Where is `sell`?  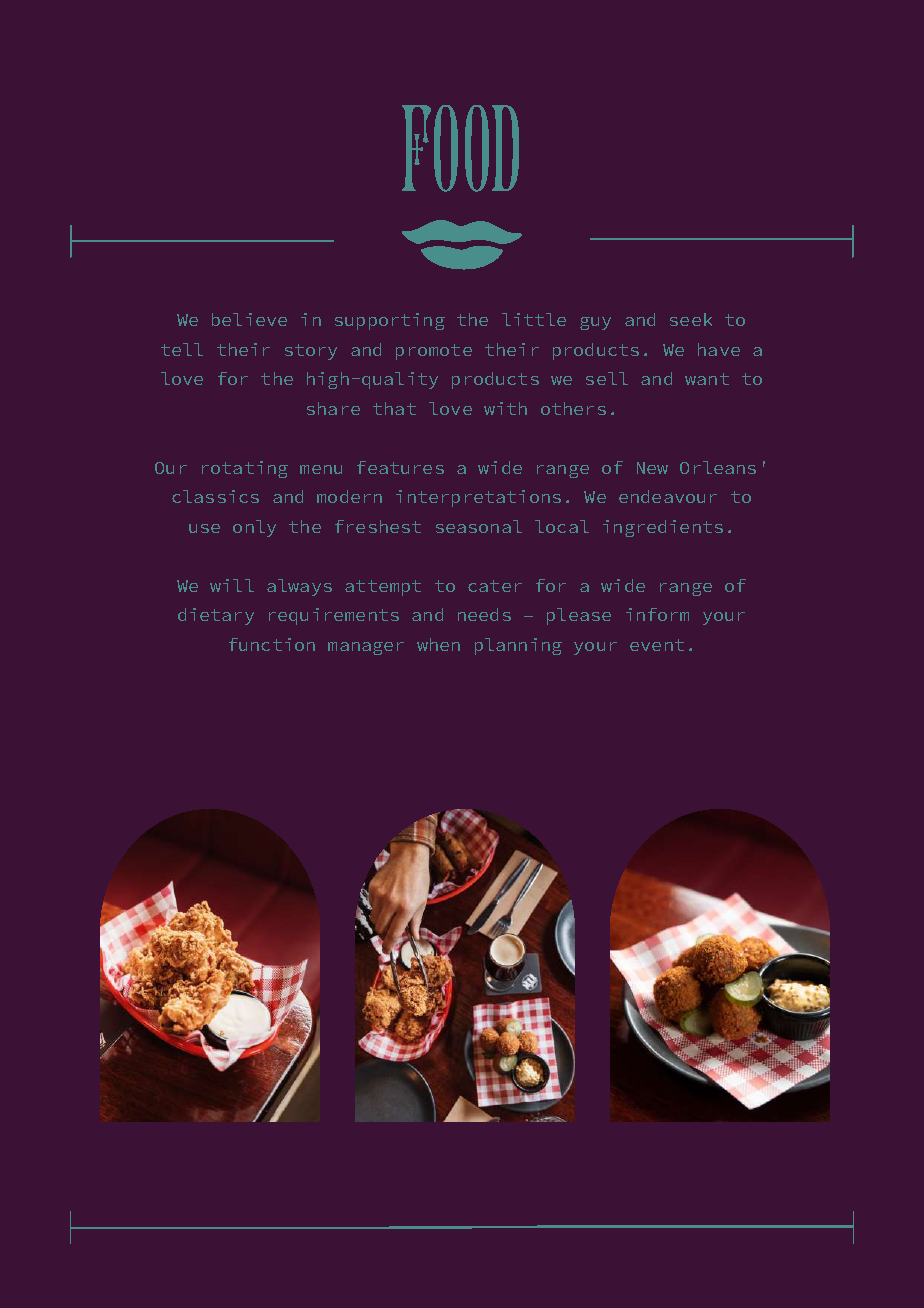 sell is located at coordinates (607, 378).
